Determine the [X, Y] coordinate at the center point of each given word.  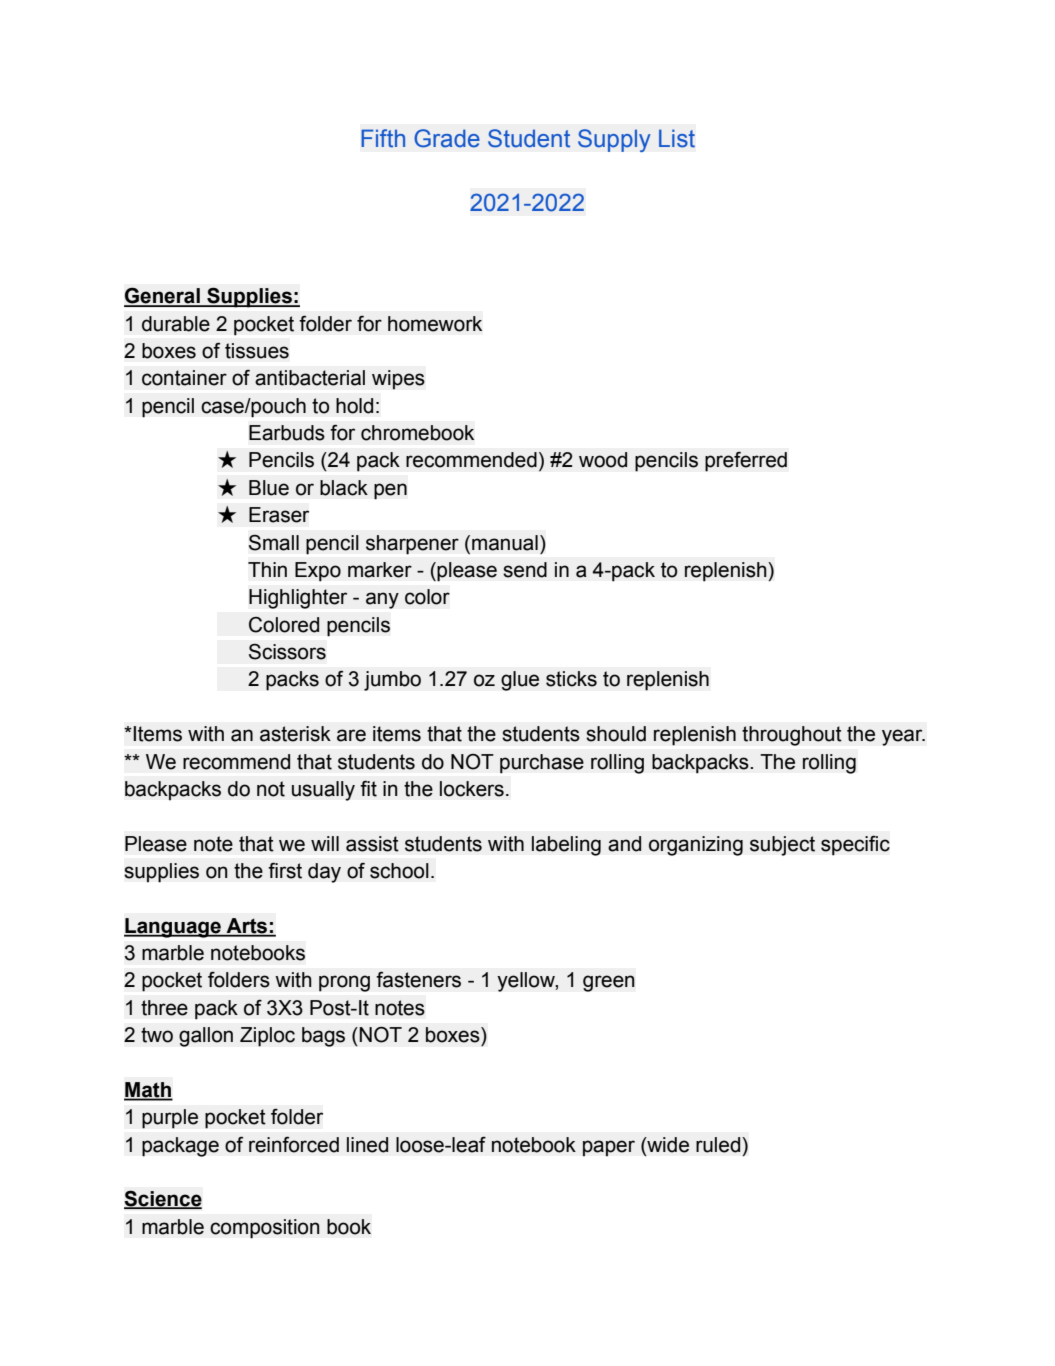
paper [609, 1148]
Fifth [383, 138]
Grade [447, 138]
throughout [792, 736]
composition [265, 1229]
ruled [719, 1145]
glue [520, 681]
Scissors [287, 652]
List [677, 138]
